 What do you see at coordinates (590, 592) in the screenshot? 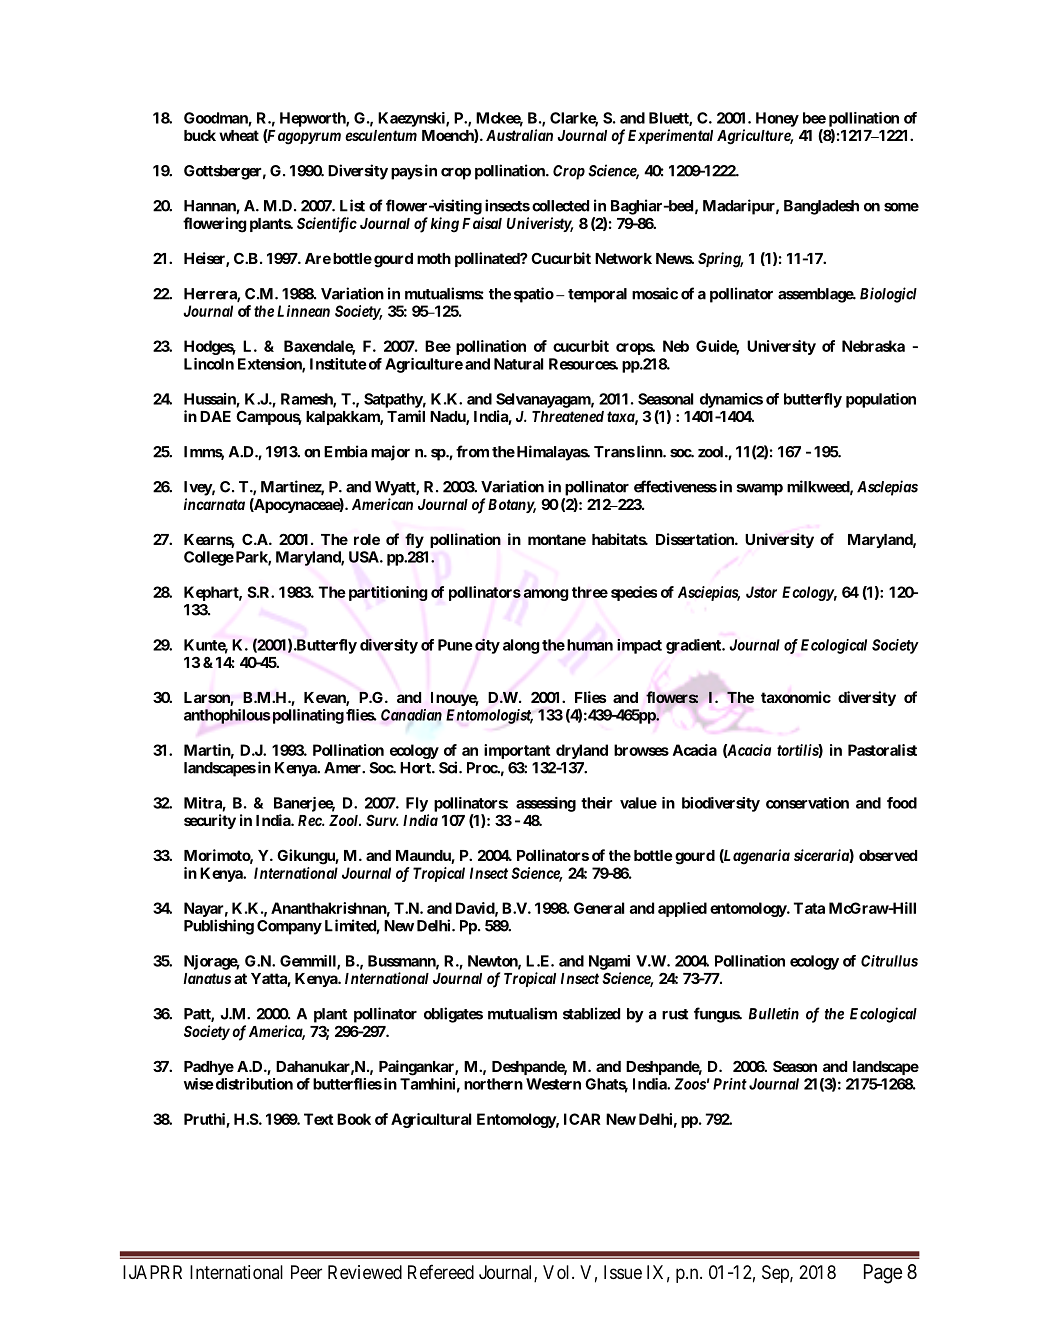
I see `three` at bounding box center [590, 592].
